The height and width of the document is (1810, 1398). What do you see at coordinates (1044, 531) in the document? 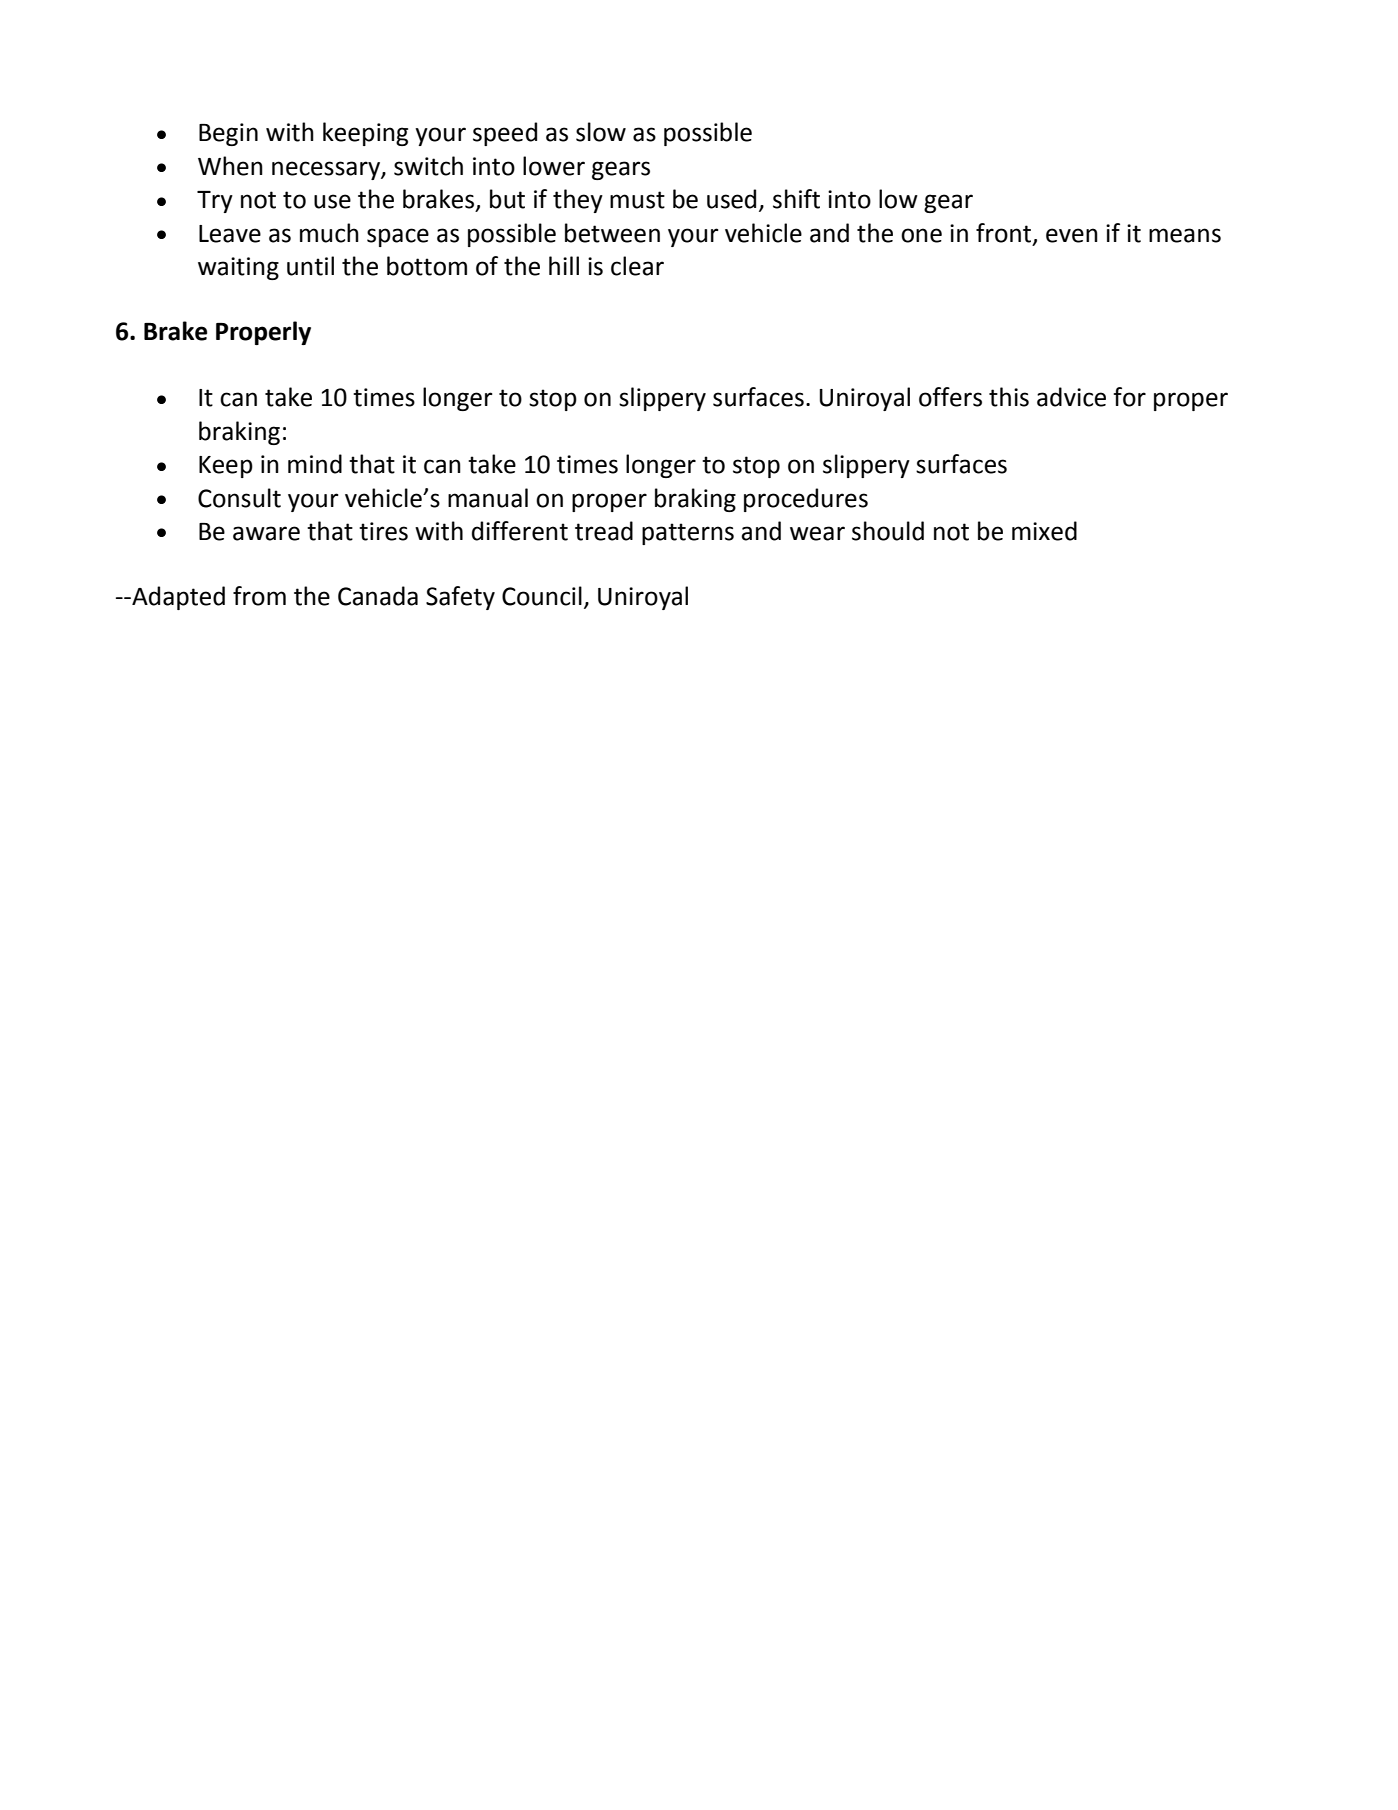
I see `mixed` at bounding box center [1044, 531].
